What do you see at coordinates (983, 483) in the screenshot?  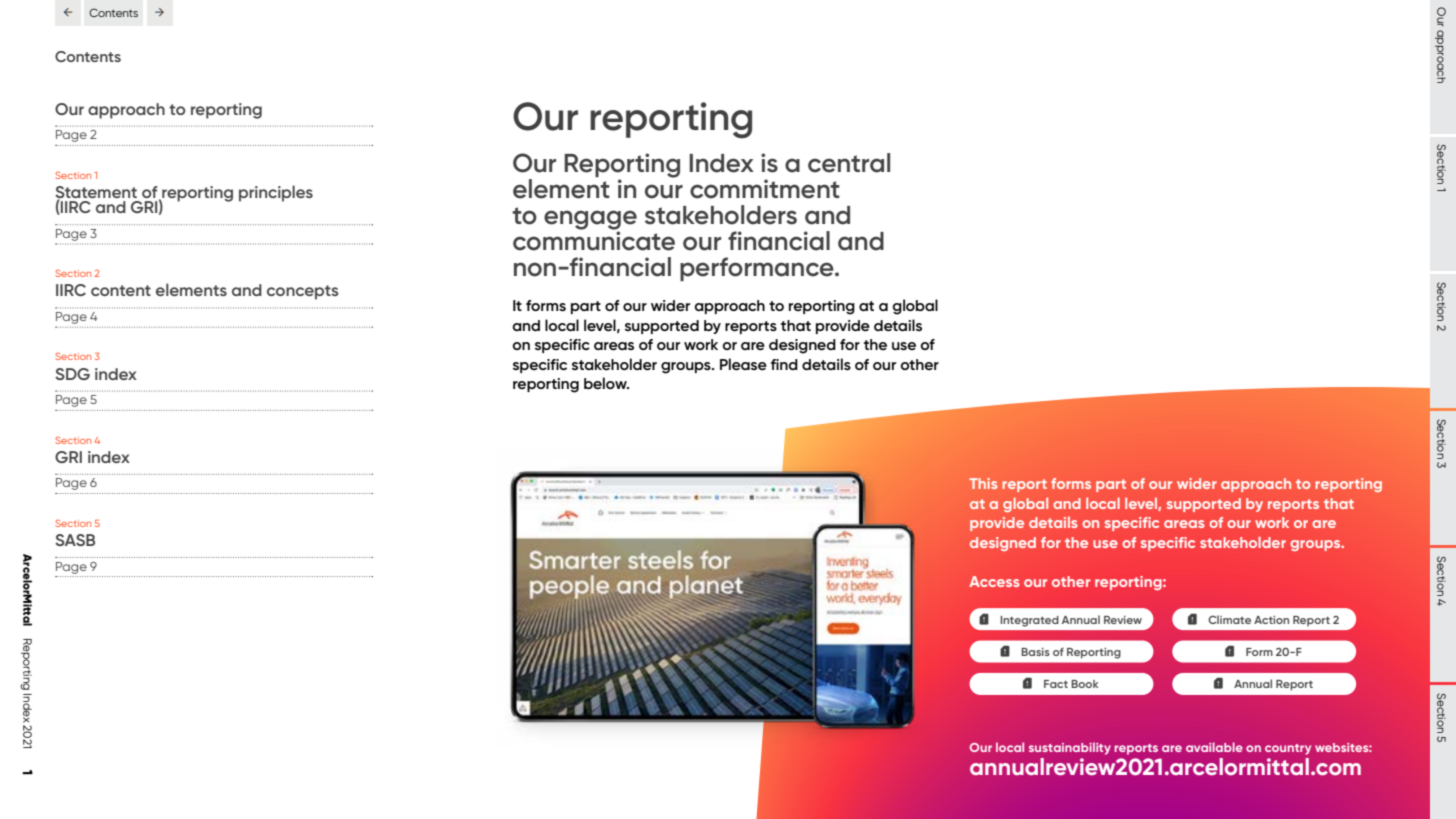 I see `This` at bounding box center [983, 483].
